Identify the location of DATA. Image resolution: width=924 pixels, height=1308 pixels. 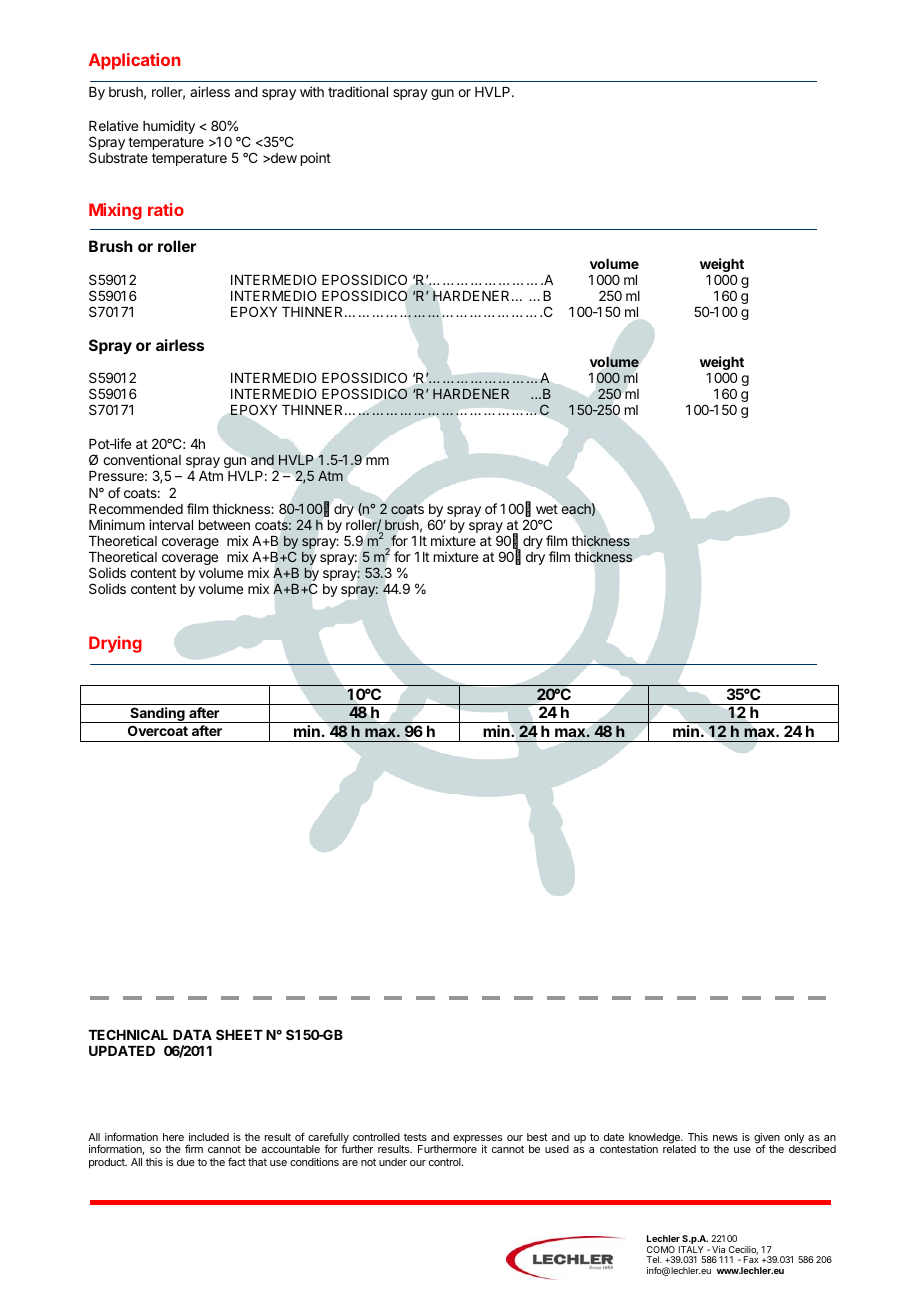
(192, 1035).
